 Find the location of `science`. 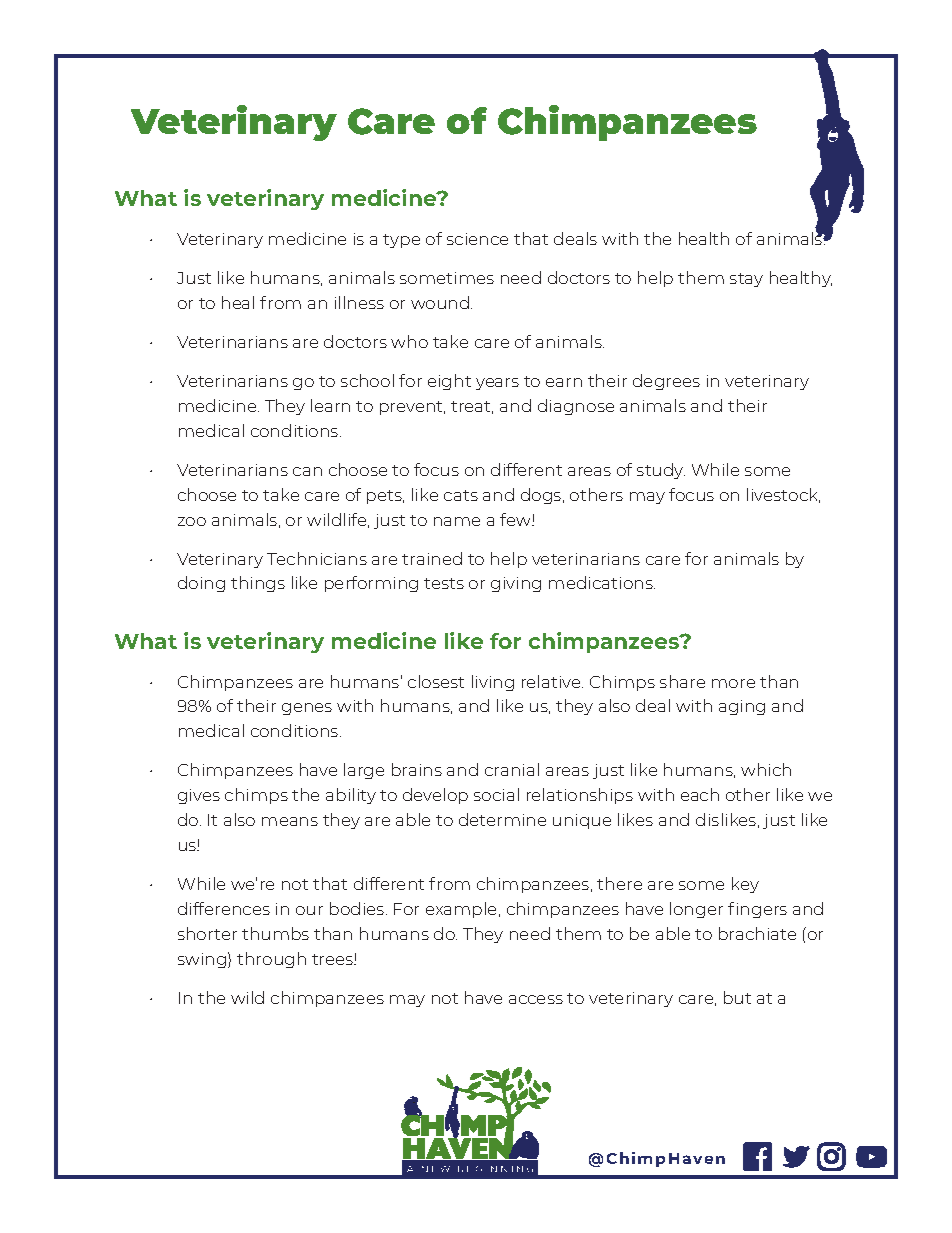

science is located at coordinates (477, 239).
